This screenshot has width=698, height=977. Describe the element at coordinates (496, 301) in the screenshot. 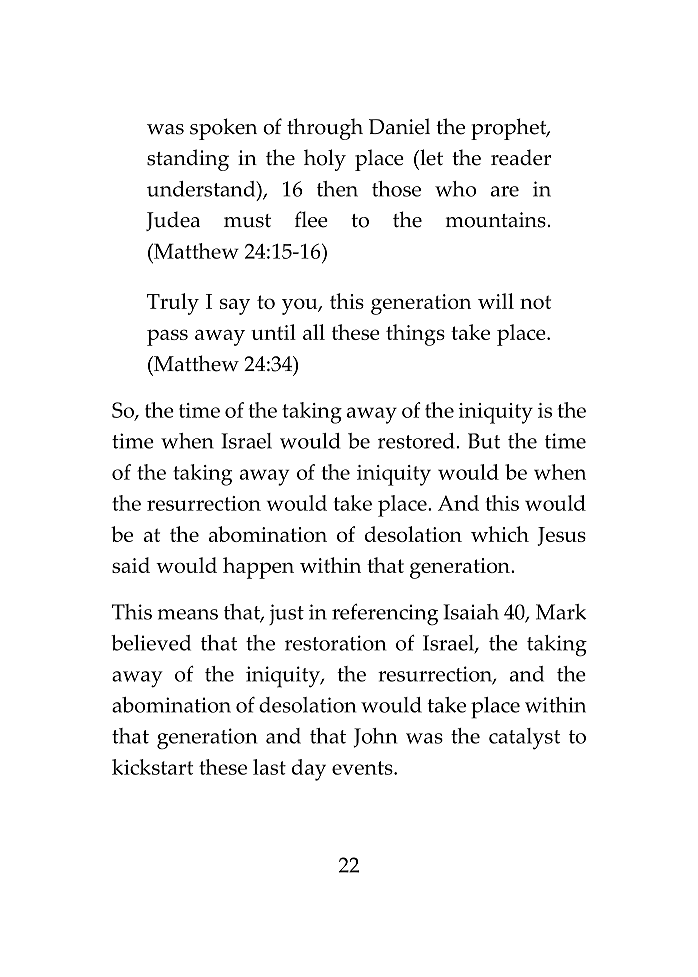

I see `will` at that location.
